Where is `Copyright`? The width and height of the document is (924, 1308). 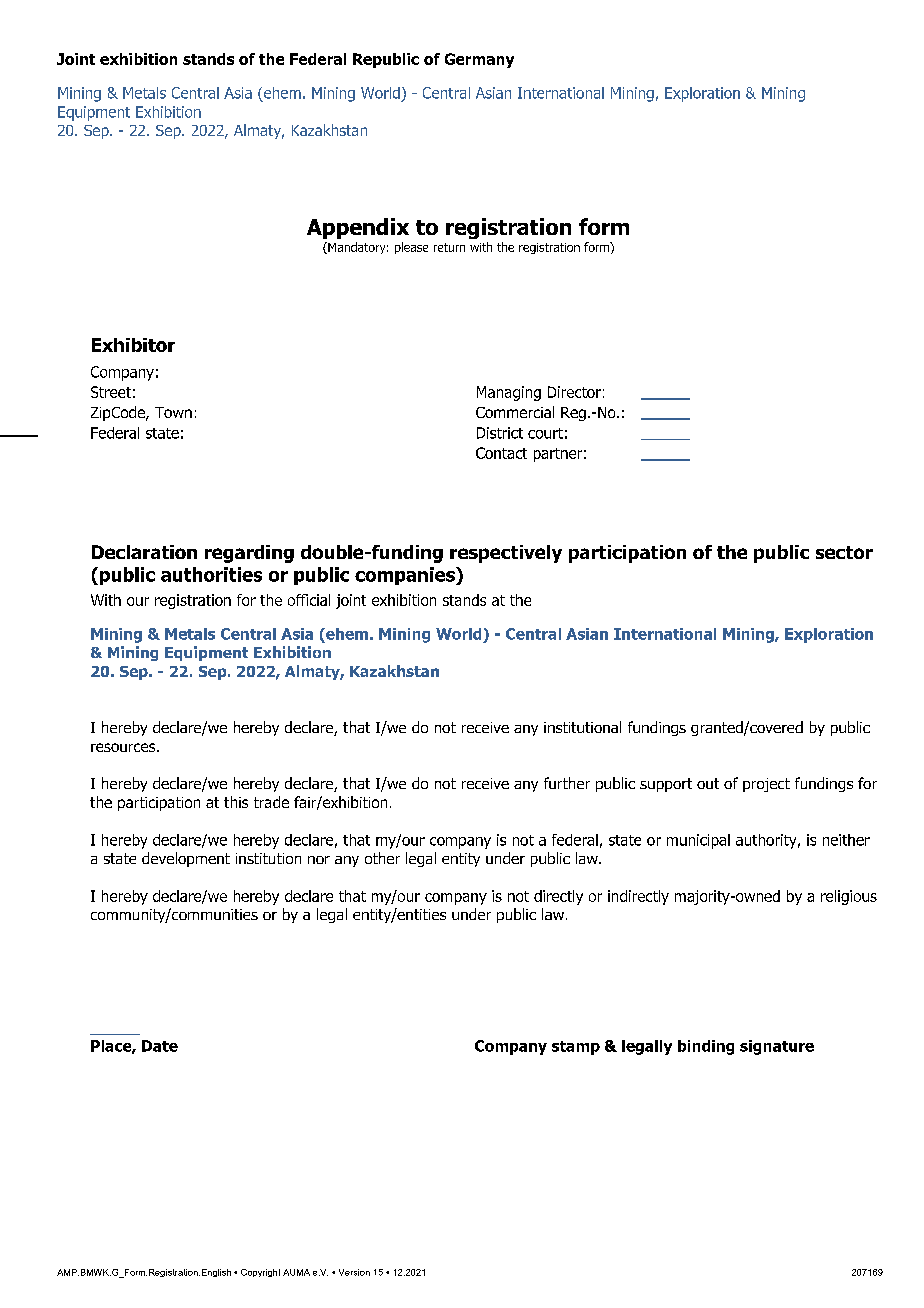 Copyright is located at coordinates (260, 1273).
